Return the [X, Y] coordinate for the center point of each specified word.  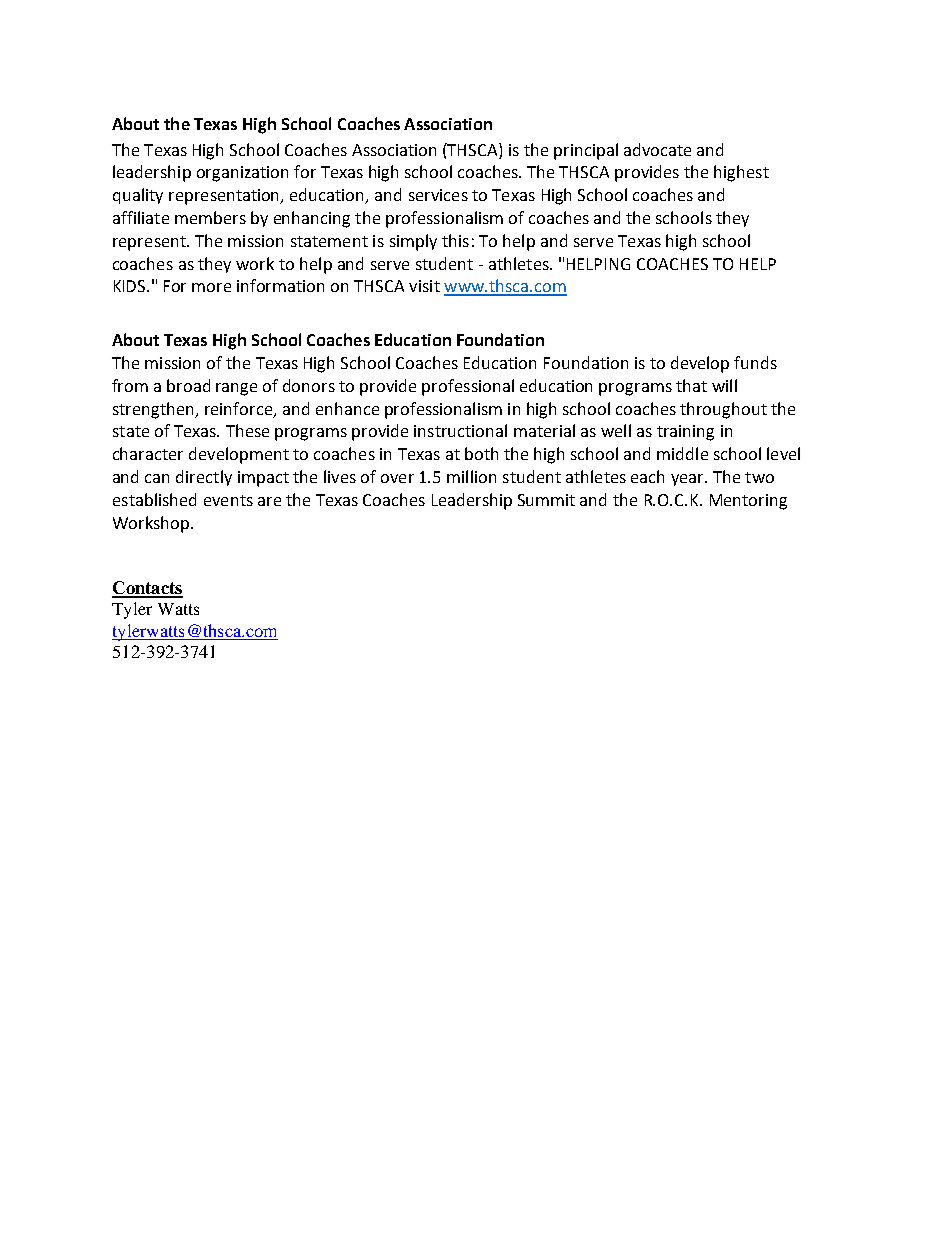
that [691, 385]
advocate [657, 149]
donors [309, 385]
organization [242, 174]
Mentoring [748, 502]
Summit [546, 500]
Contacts [147, 589]
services [438, 195]
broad [188, 385]
